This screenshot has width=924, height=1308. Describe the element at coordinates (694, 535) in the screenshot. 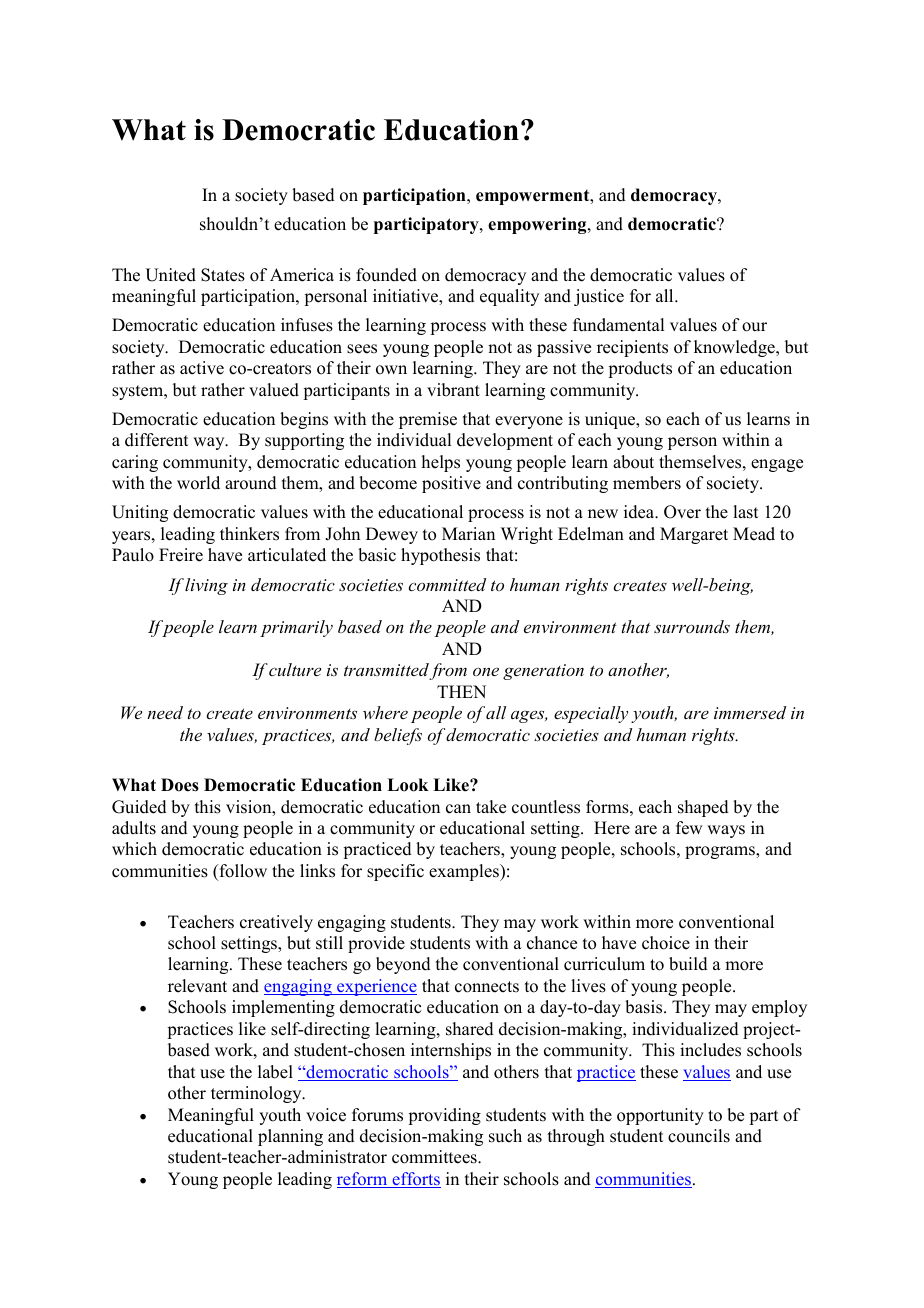

I see `Margaret` at that location.
